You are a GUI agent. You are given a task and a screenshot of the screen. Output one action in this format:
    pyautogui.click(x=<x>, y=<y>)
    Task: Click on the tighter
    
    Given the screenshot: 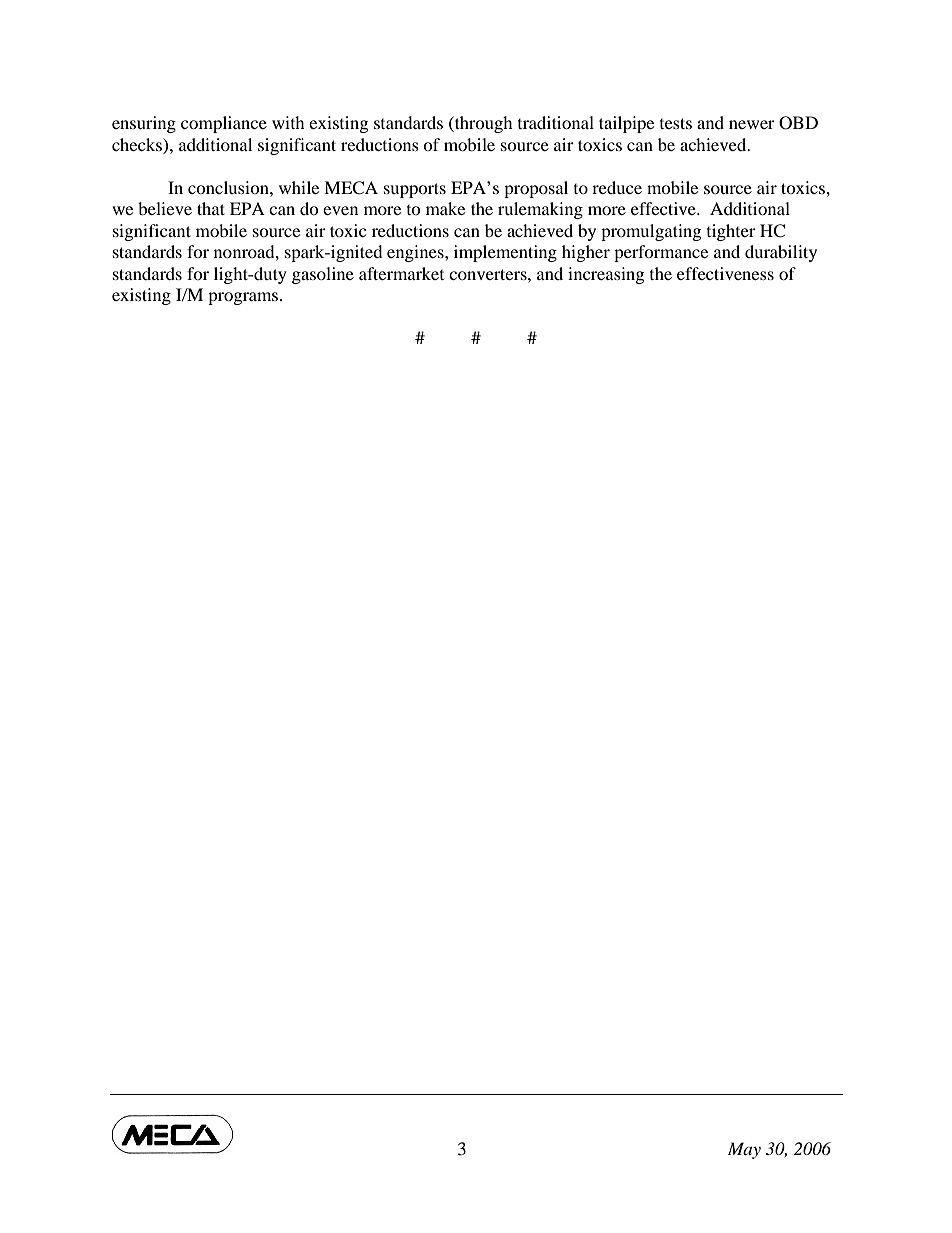 What is the action you would take?
    pyautogui.click(x=731, y=232)
